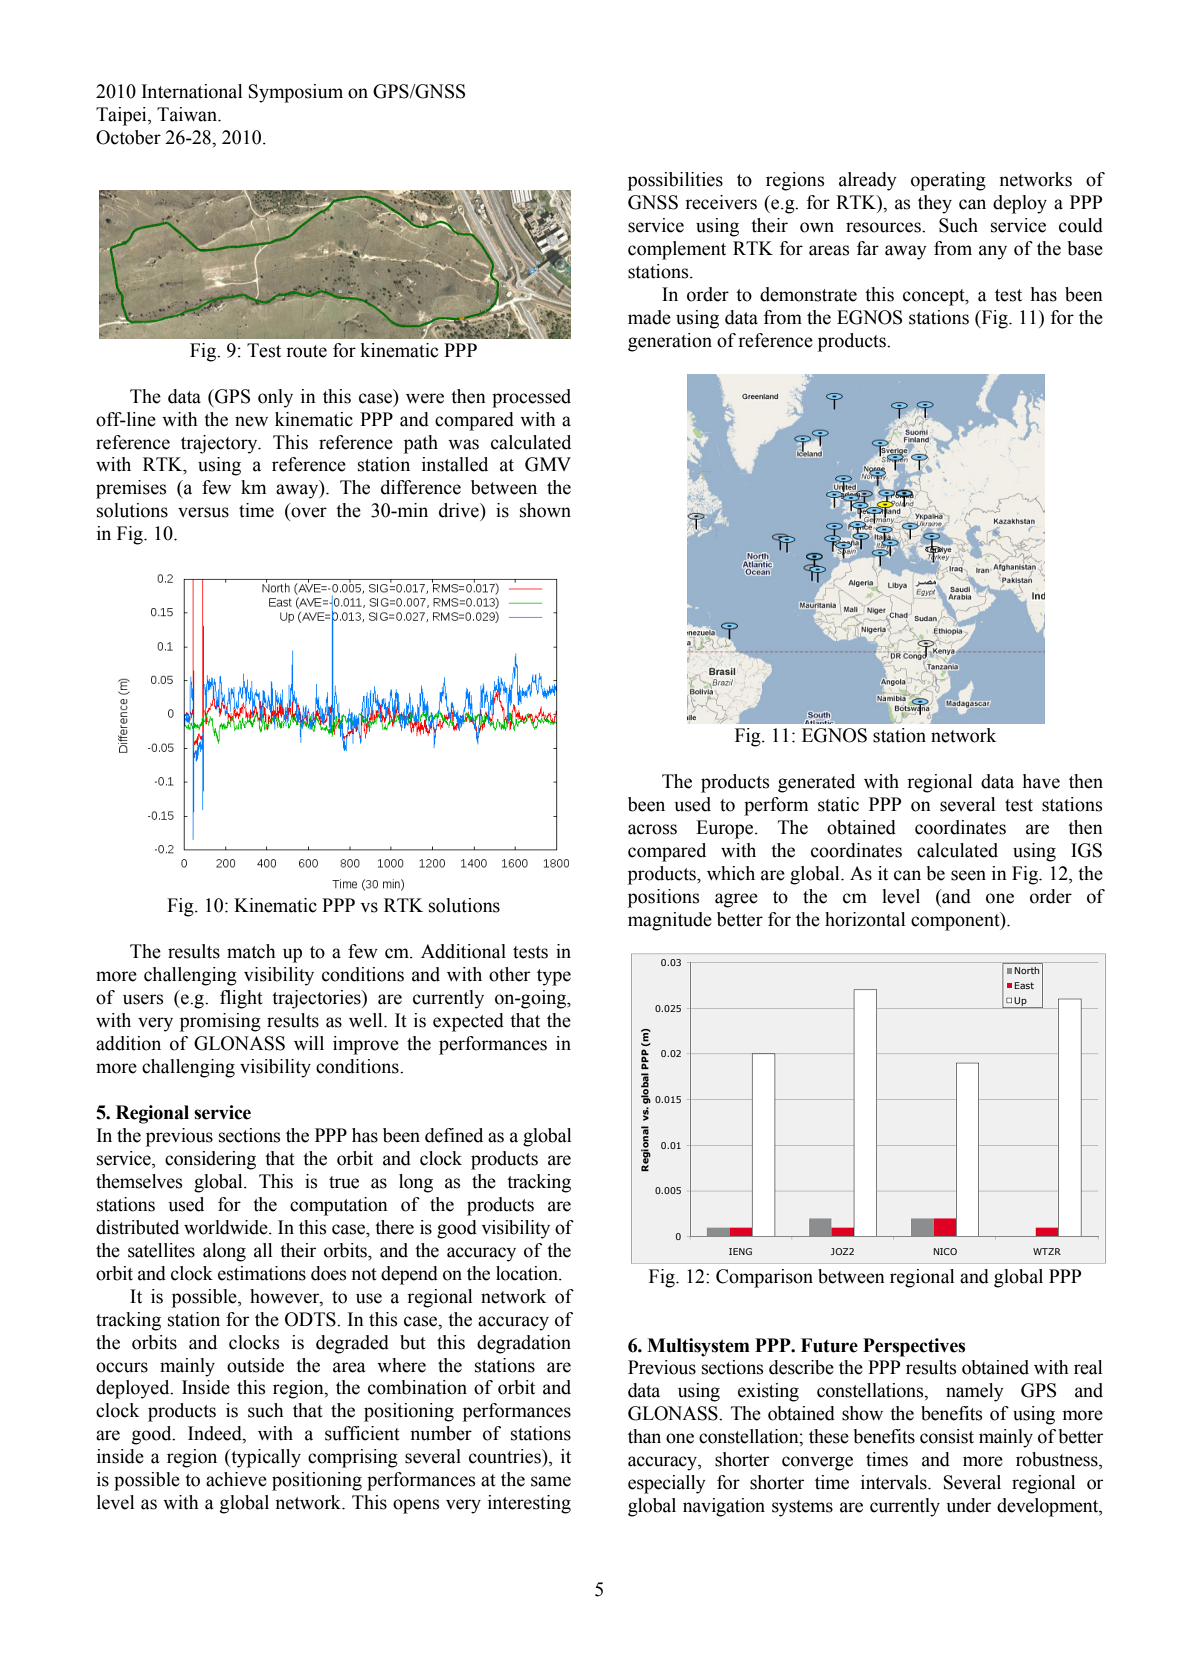 The width and height of the screenshot is (1187, 1680). Describe the element at coordinates (210, 1160) in the screenshot. I see `considering` at that location.
